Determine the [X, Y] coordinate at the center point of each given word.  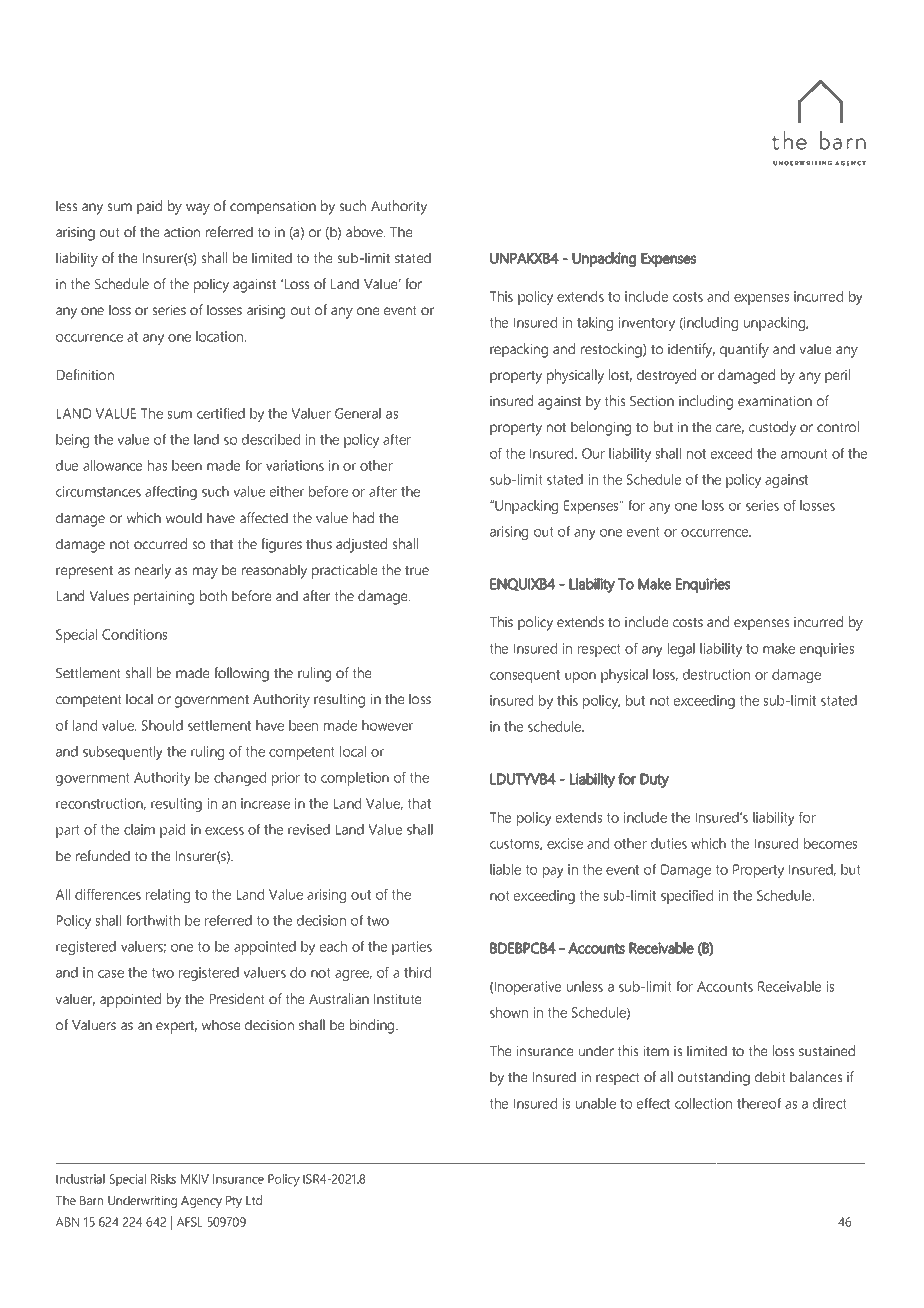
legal [681, 650]
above [365, 231]
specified [687, 897]
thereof [759, 1103]
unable [596, 1103]
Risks [163, 1179]
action [182, 232]
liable [505, 869]
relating [168, 896]
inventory [647, 324]
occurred [160, 543]
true [417, 570]
